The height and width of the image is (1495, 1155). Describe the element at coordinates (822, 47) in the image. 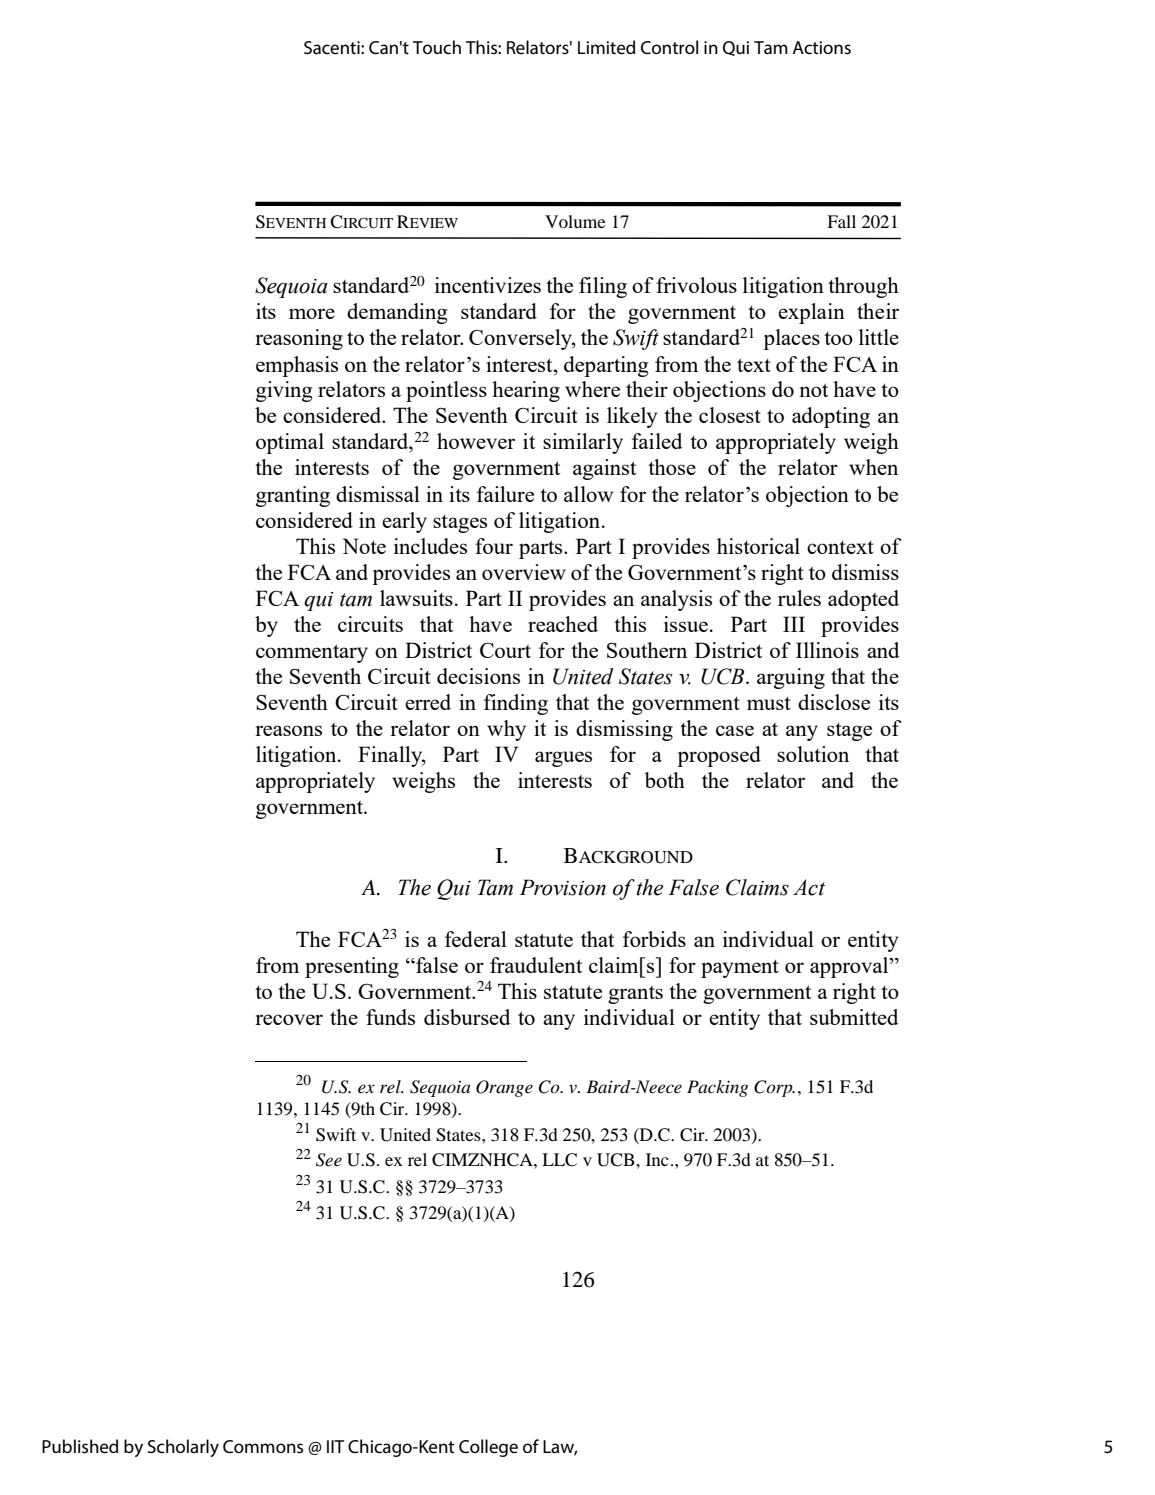

I see `Actions` at that location.
